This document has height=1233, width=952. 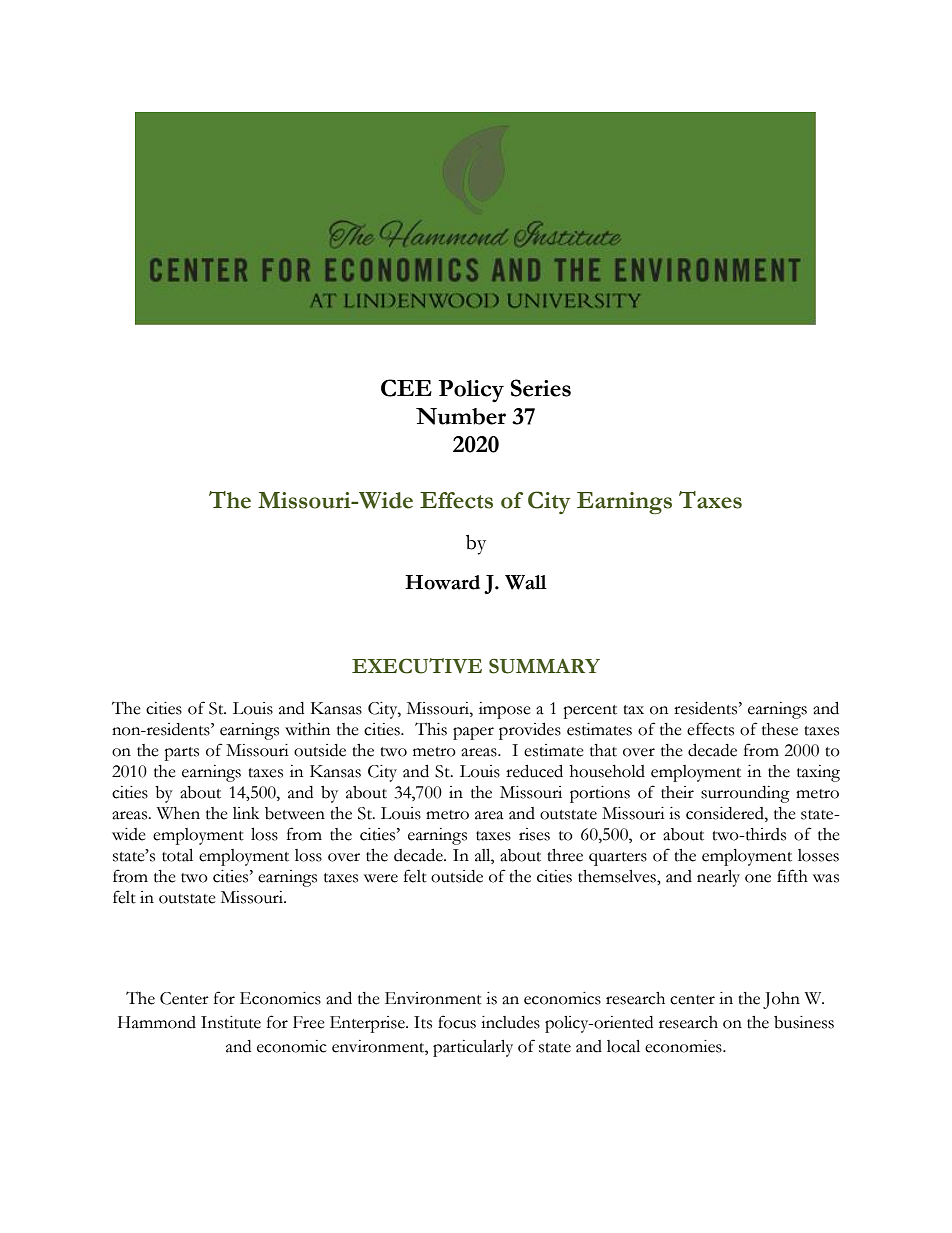 What do you see at coordinates (540, 388) in the document?
I see `Series` at bounding box center [540, 388].
